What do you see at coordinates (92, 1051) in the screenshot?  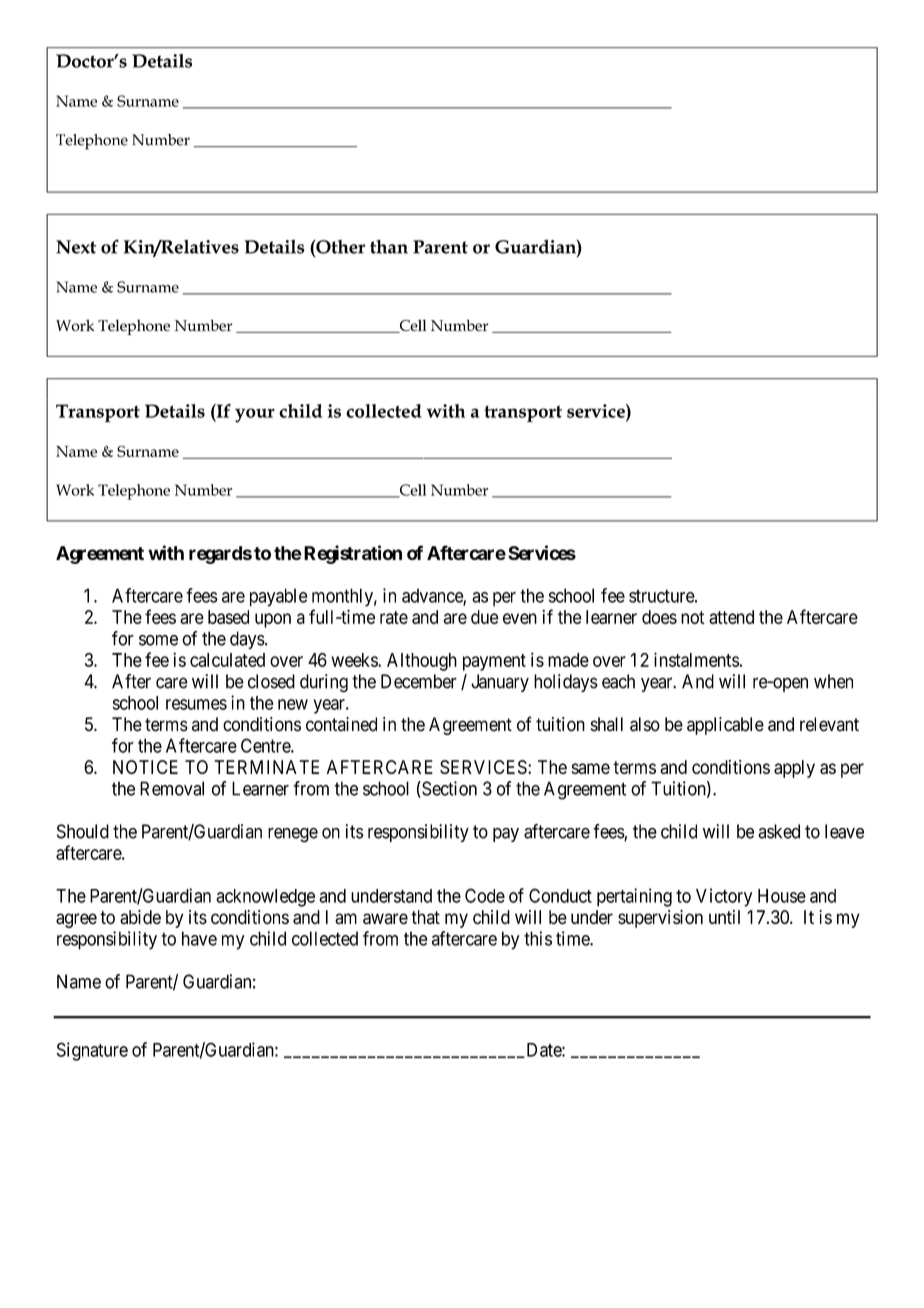 I see `Signature` at bounding box center [92, 1051].
